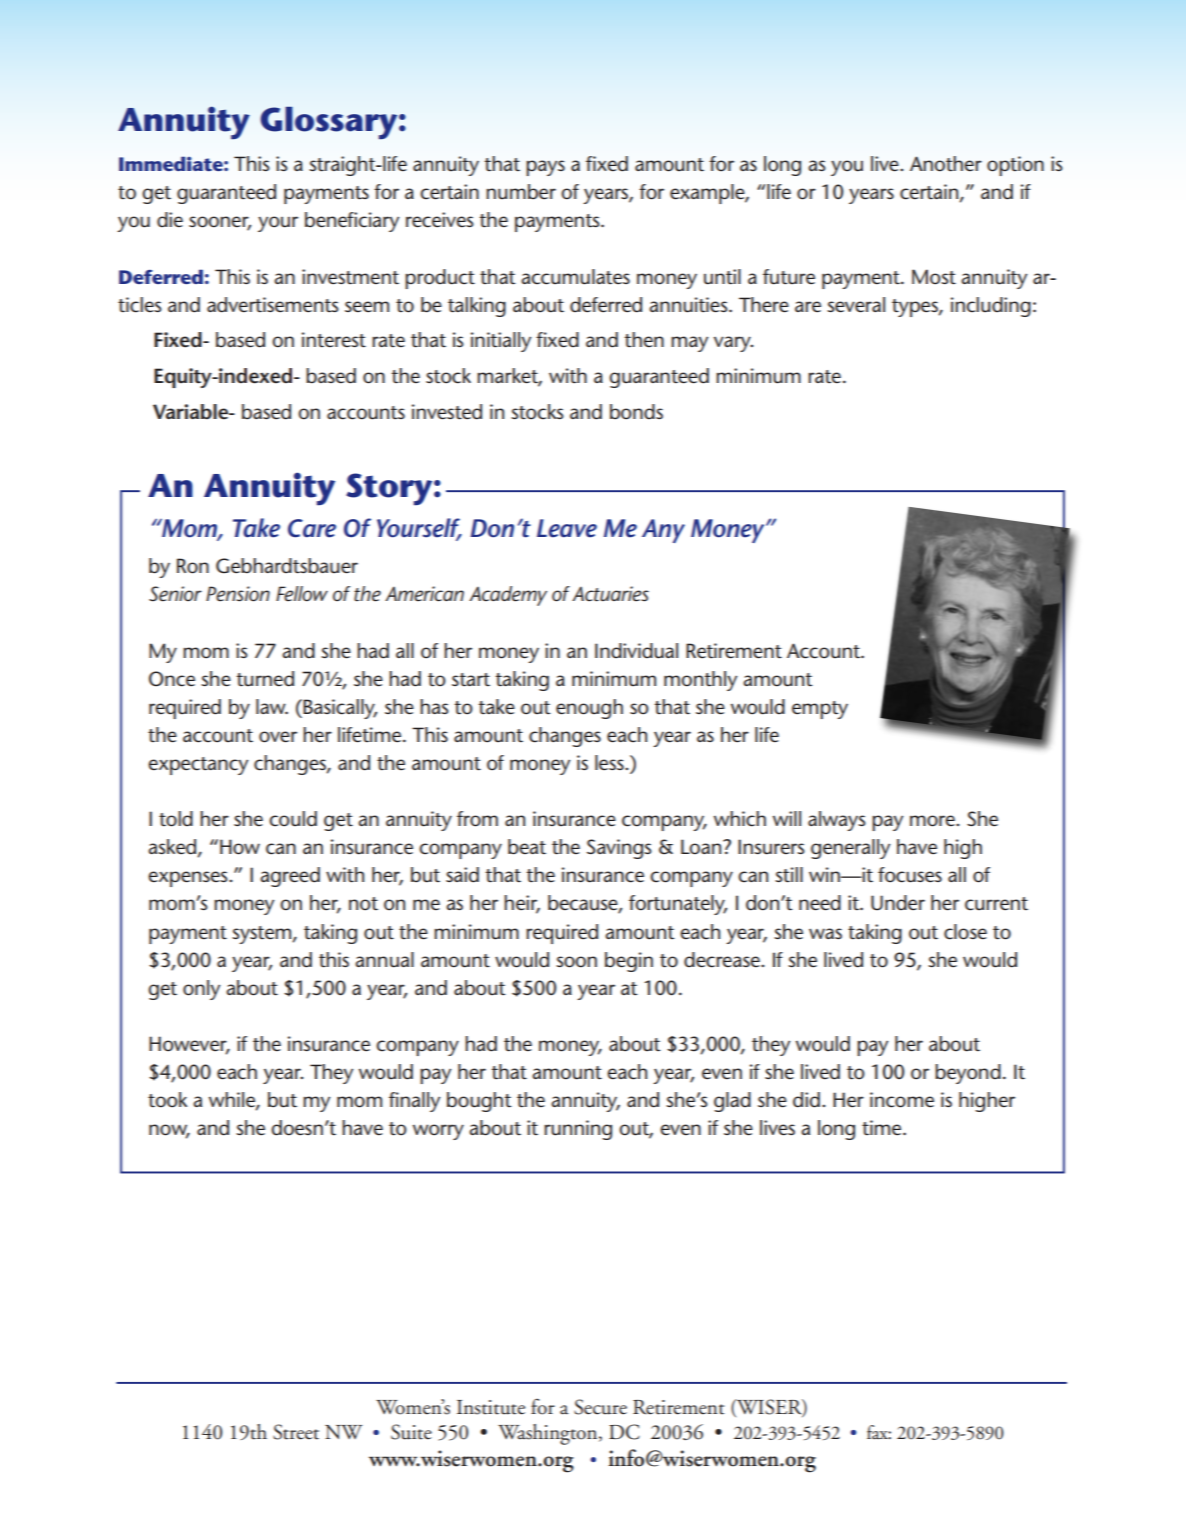 Image resolution: width=1186 pixels, height=1535 pixels. What do you see at coordinates (312, 528) in the image?
I see `Care` at bounding box center [312, 528].
